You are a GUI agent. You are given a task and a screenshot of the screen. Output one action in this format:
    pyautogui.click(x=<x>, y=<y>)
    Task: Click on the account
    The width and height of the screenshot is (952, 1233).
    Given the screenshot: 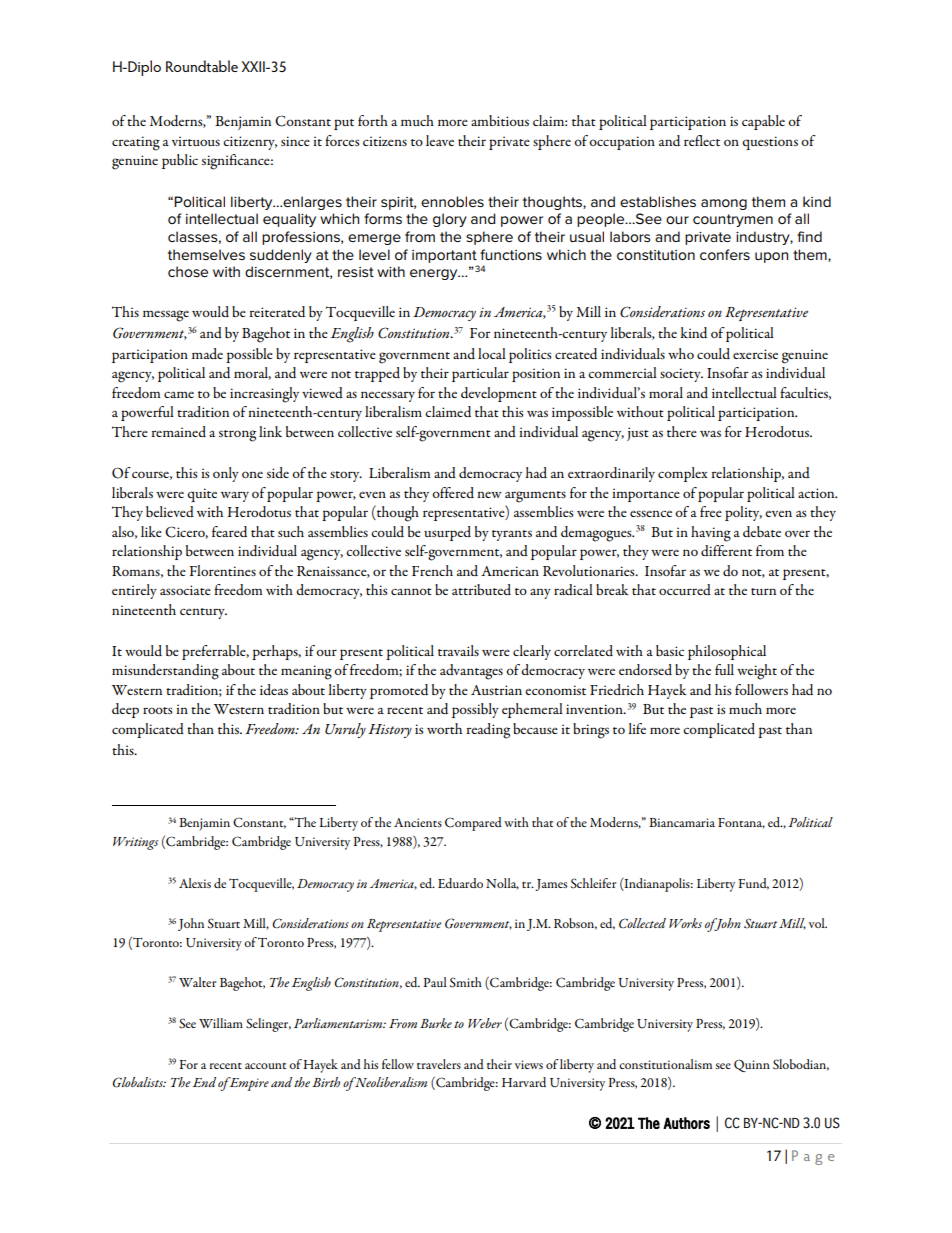 What is the action you would take?
    pyautogui.click(x=265, y=1066)
